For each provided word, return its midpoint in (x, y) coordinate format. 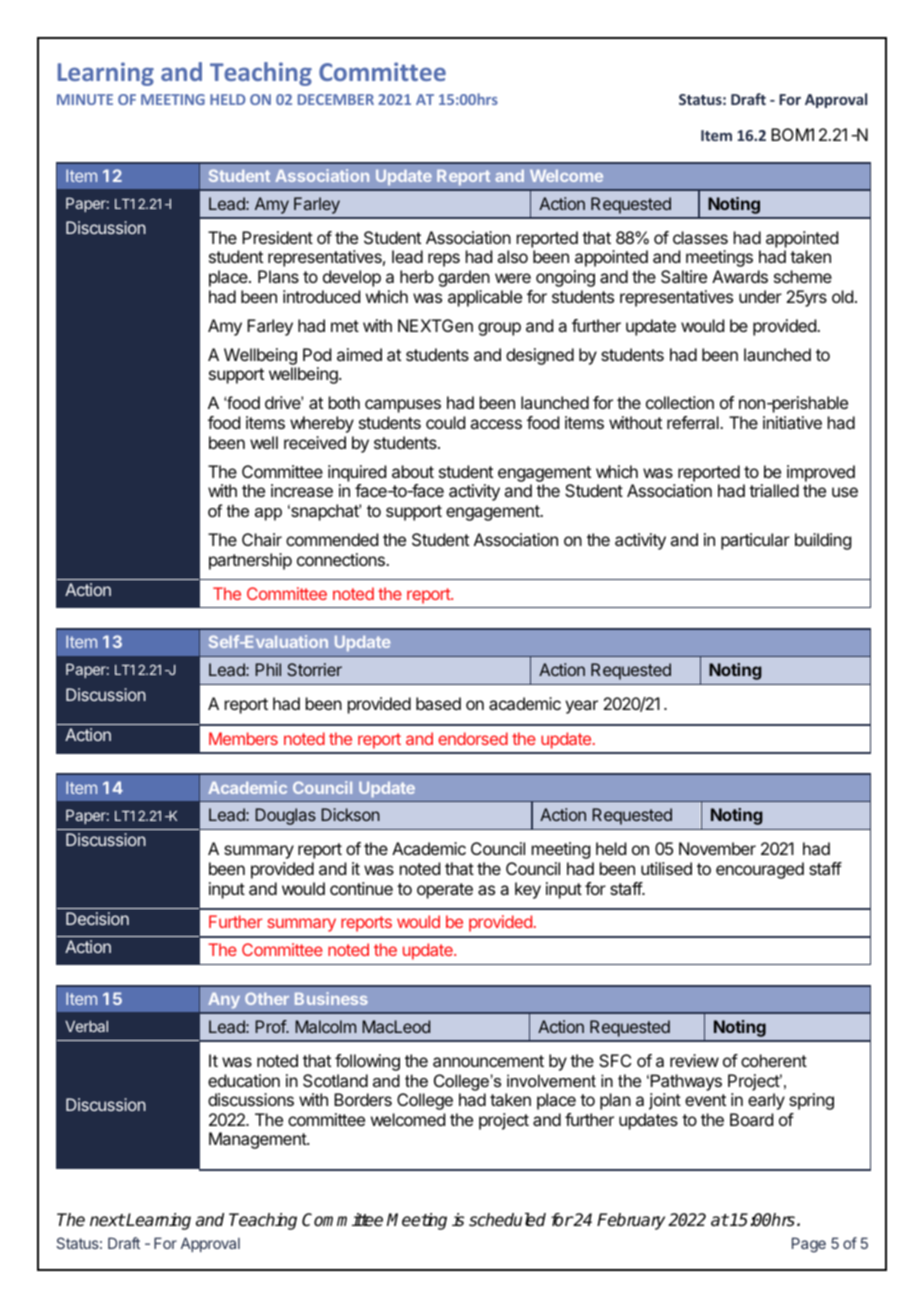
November (717, 848)
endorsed (473, 738)
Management (258, 1140)
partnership (250, 561)
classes (700, 237)
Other (267, 998)
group (499, 329)
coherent (774, 1060)
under (760, 296)
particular (755, 541)
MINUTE (85, 99)
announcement (488, 1061)
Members (243, 738)
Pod (317, 354)
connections (342, 559)
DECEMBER (336, 99)
